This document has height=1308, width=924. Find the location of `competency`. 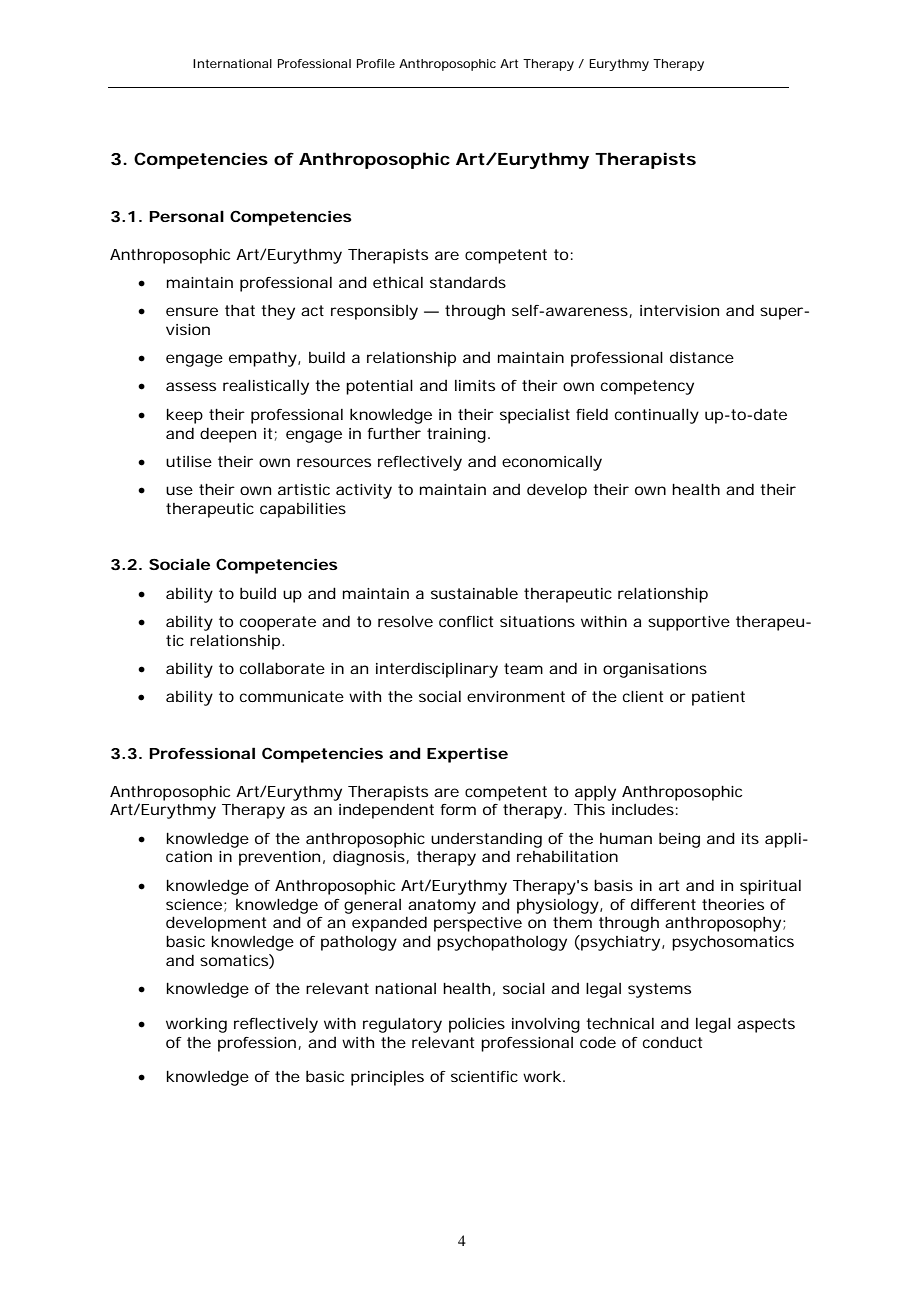

competency is located at coordinates (647, 387).
